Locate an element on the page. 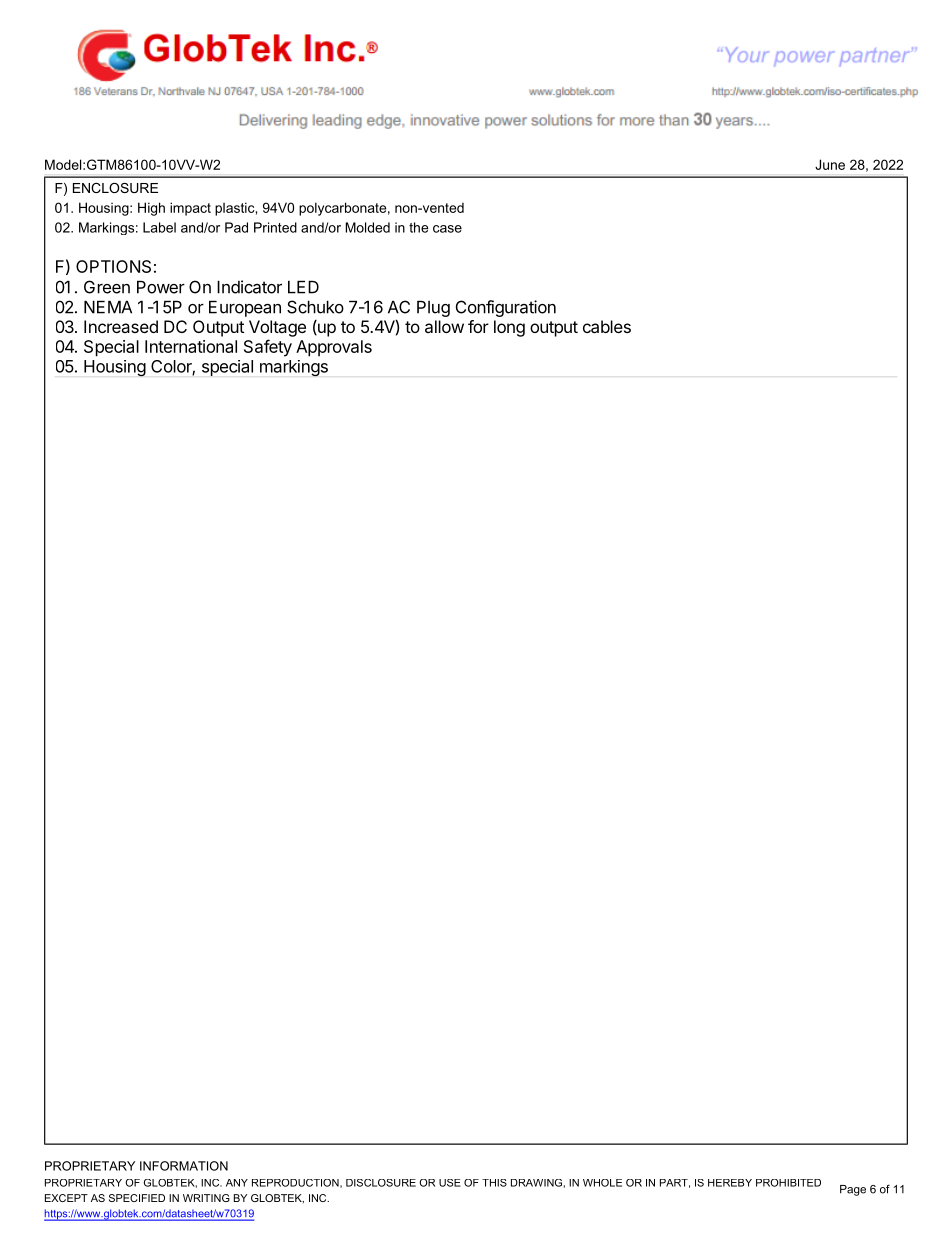  cables is located at coordinates (607, 326).
